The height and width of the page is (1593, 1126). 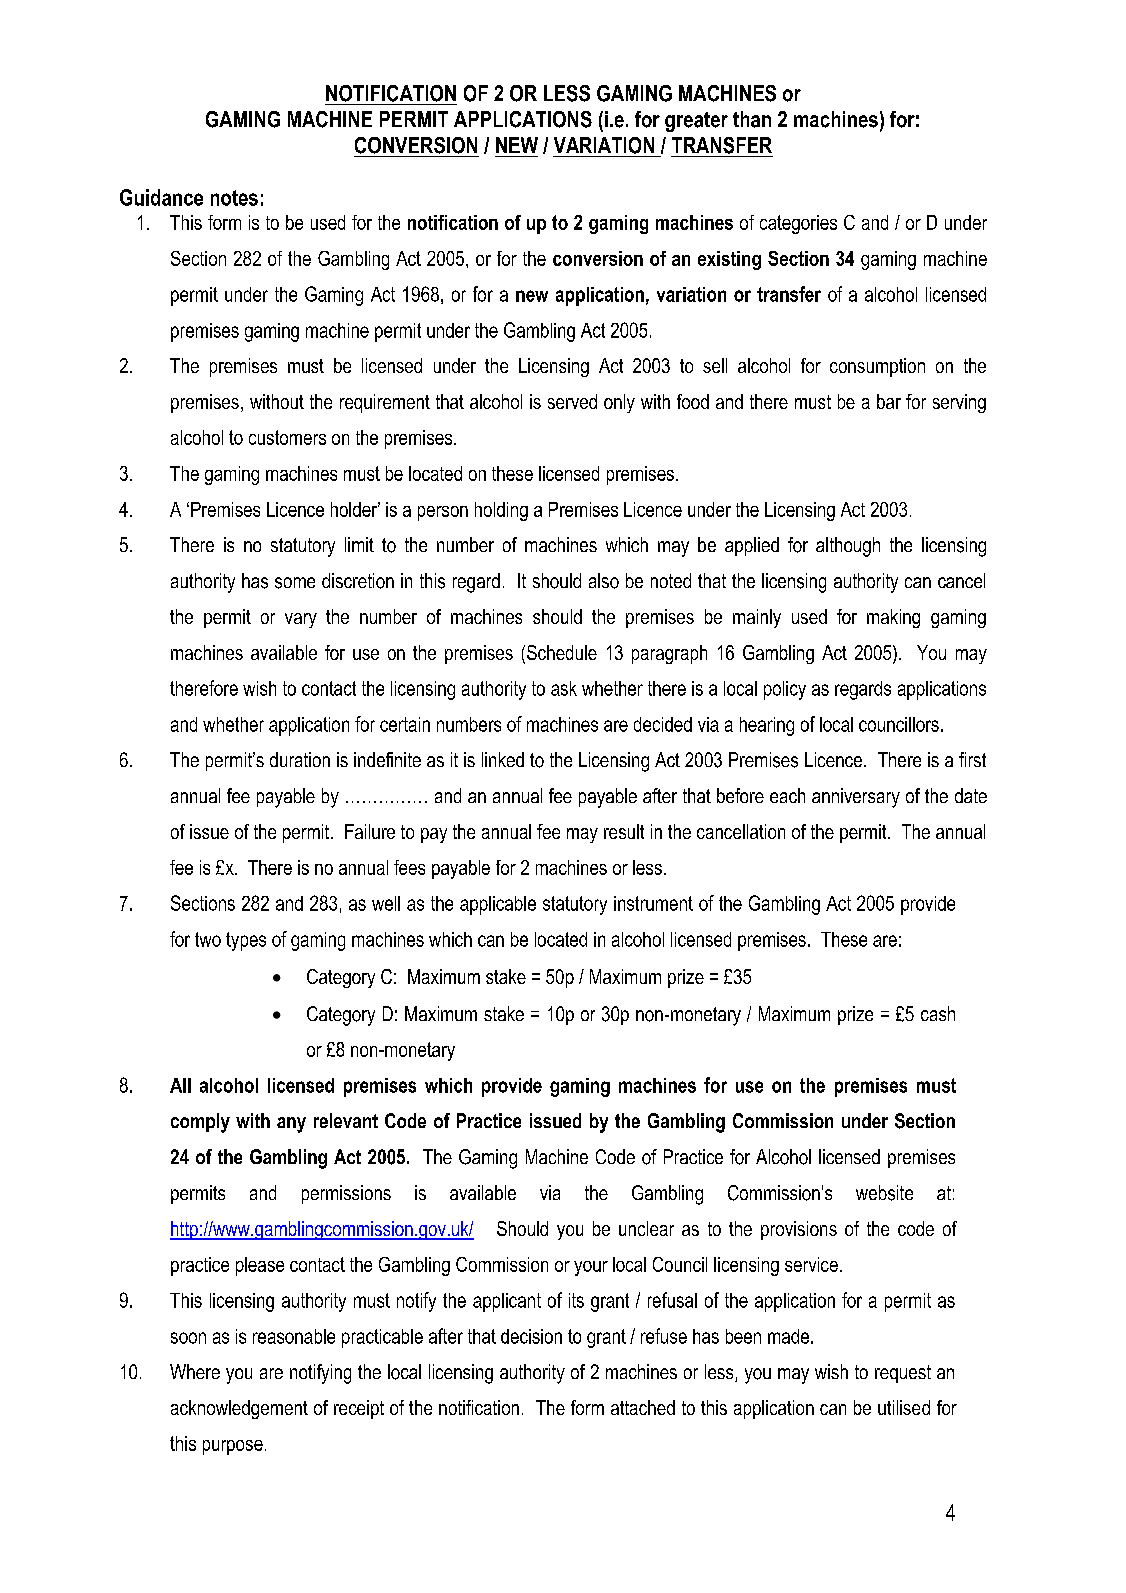 I want to click on acknowledgement, so click(x=239, y=1409).
